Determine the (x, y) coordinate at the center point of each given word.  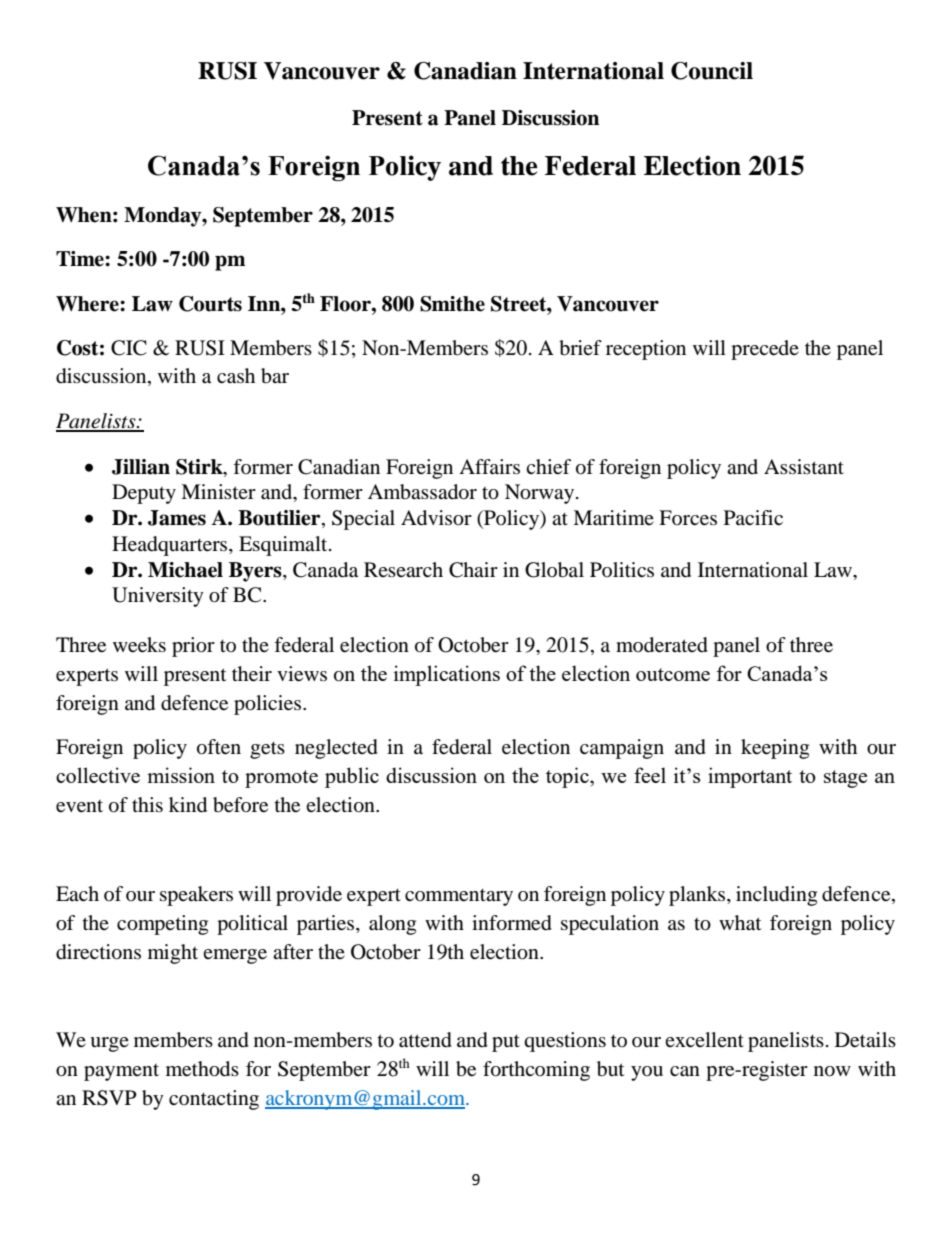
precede (765, 350)
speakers (196, 896)
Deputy (144, 494)
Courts (210, 304)
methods (202, 1069)
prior (193, 647)
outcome (673, 674)
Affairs (489, 466)
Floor (346, 304)
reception (646, 350)
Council (712, 71)
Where (88, 304)
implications (447, 675)
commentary (459, 897)
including (776, 896)
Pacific (753, 517)
